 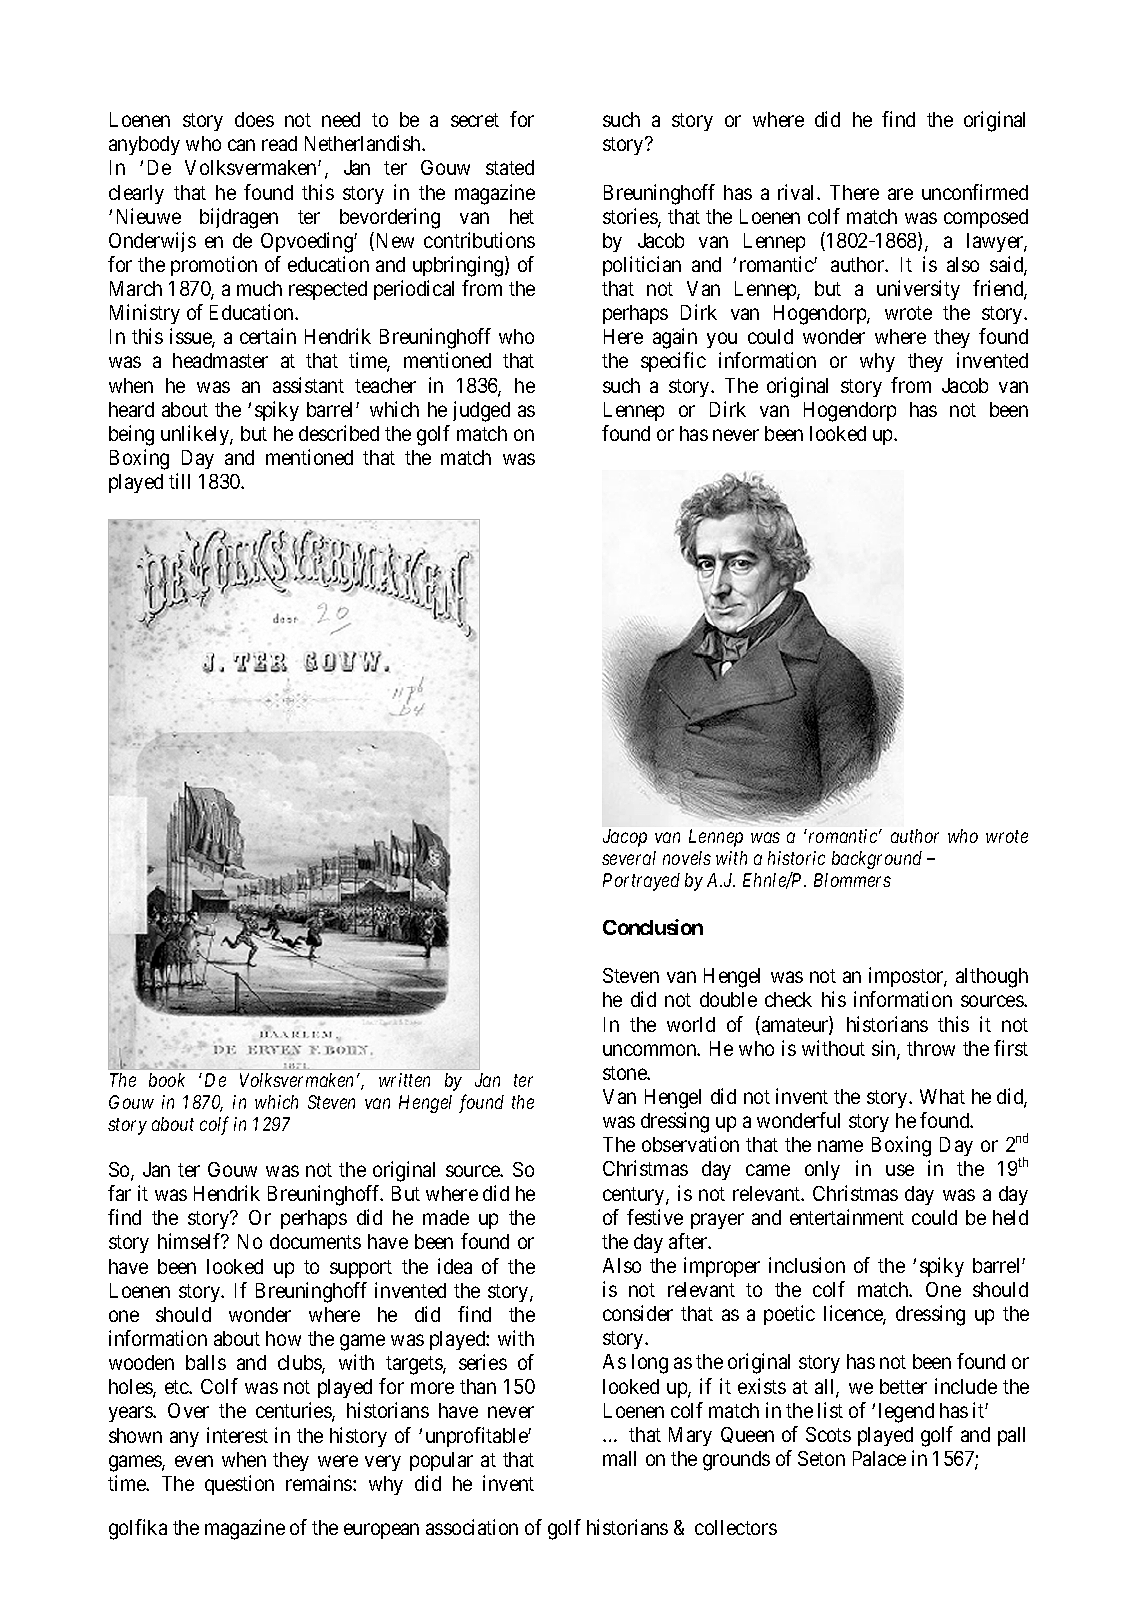 What do you see at coordinates (167, 1080) in the screenshot?
I see `book` at bounding box center [167, 1080].
